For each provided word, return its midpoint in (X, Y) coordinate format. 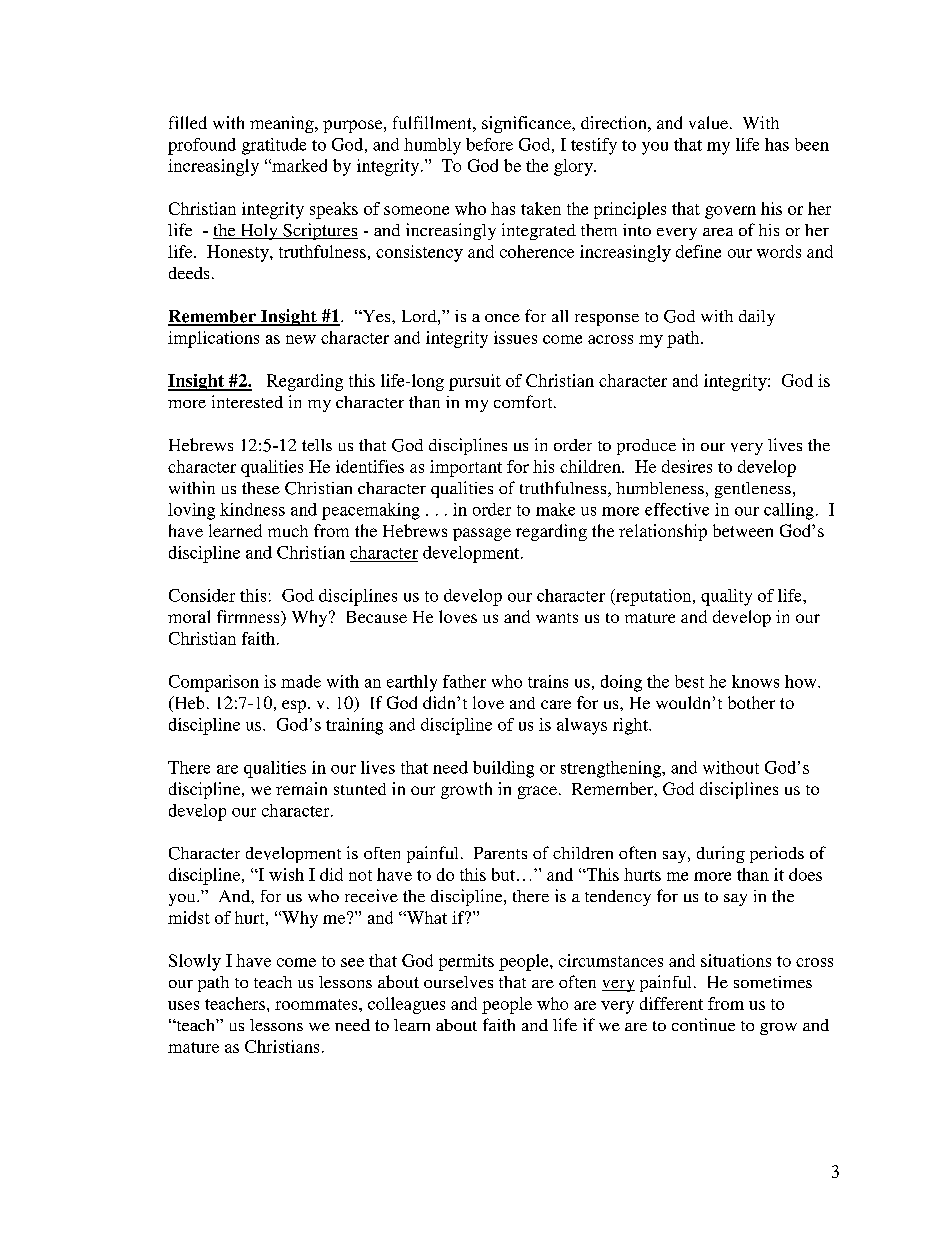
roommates (317, 1004)
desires (687, 466)
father (464, 681)
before (489, 144)
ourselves (458, 982)
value (708, 122)
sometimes (773, 982)
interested (247, 401)
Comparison (214, 683)
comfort (524, 401)
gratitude (274, 146)
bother (751, 702)
